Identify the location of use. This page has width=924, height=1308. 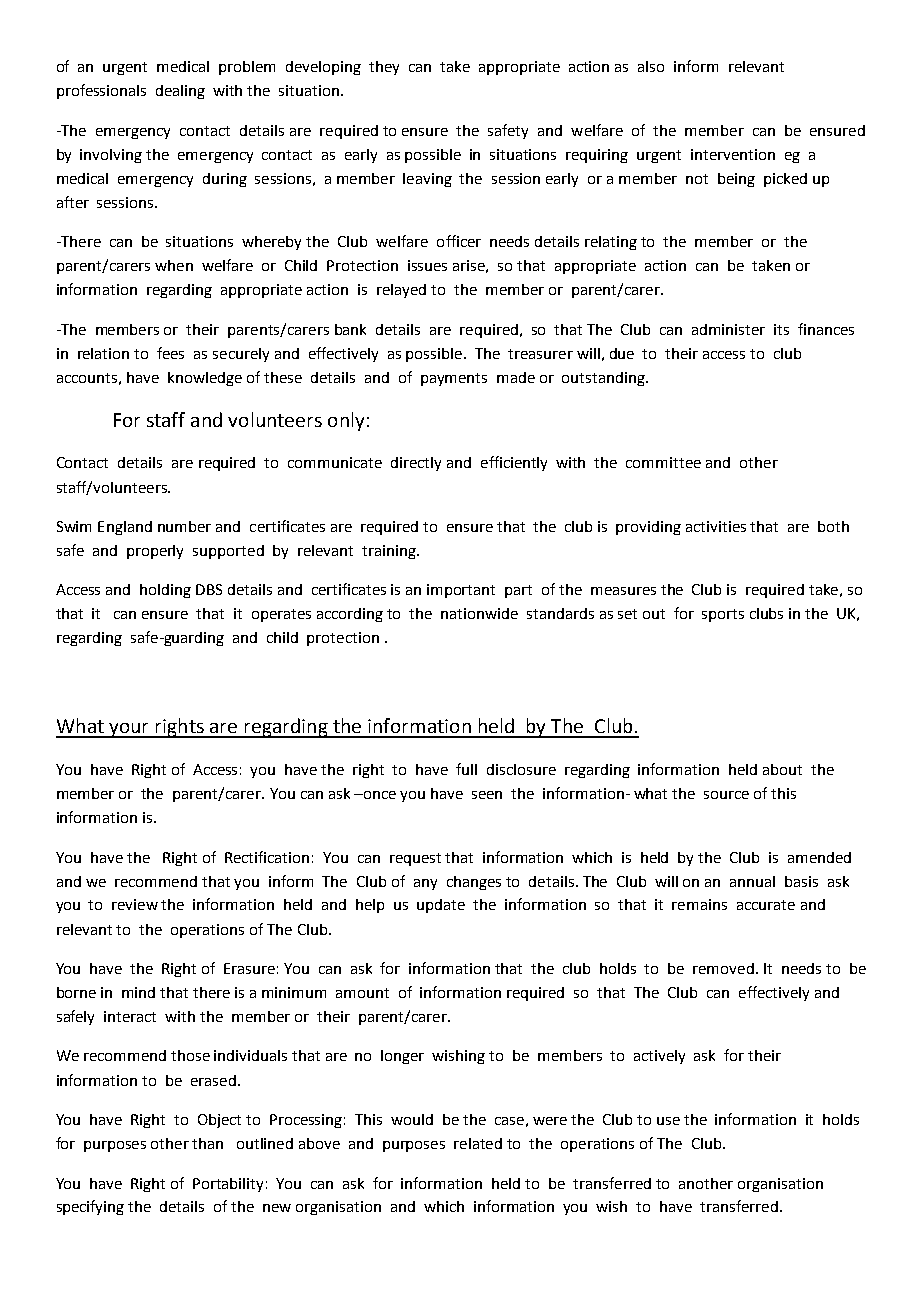
(668, 1121).
